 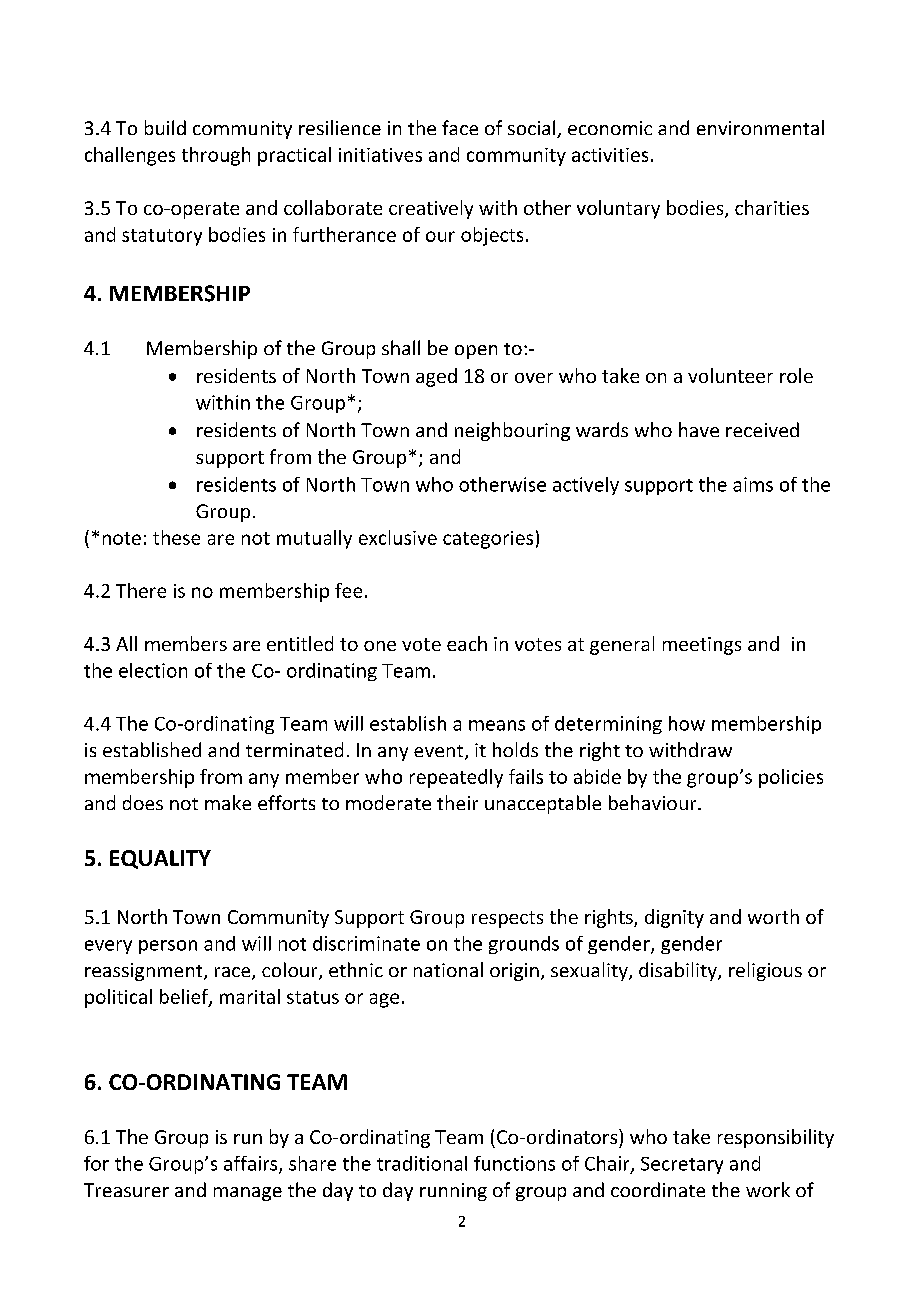 What do you see at coordinates (760, 127) in the page?
I see `environmental` at bounding box center [760, 127].
